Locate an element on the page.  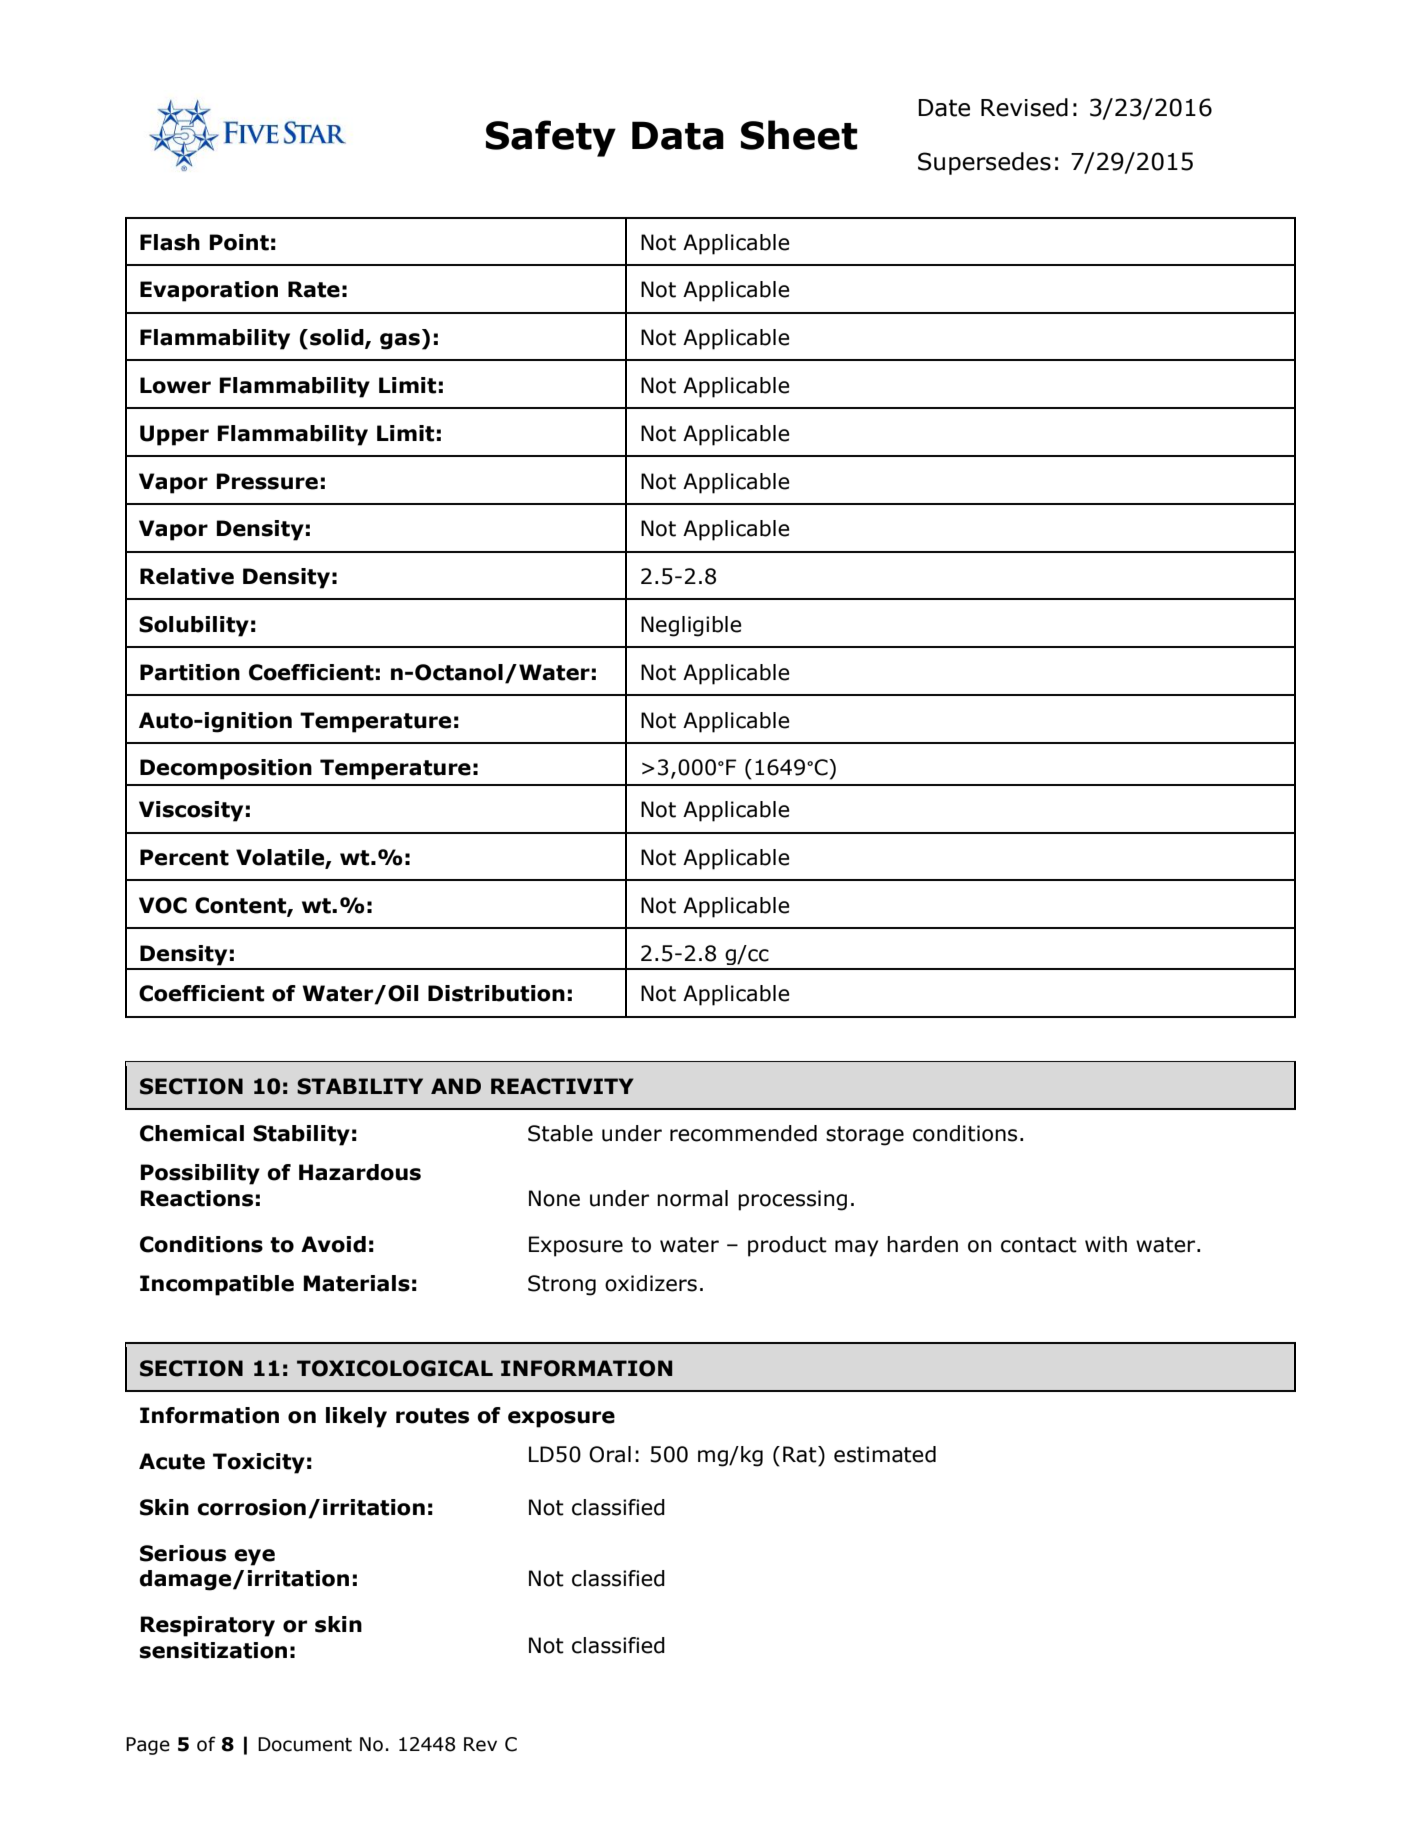
storage is located at coordinates (865, 1136).
